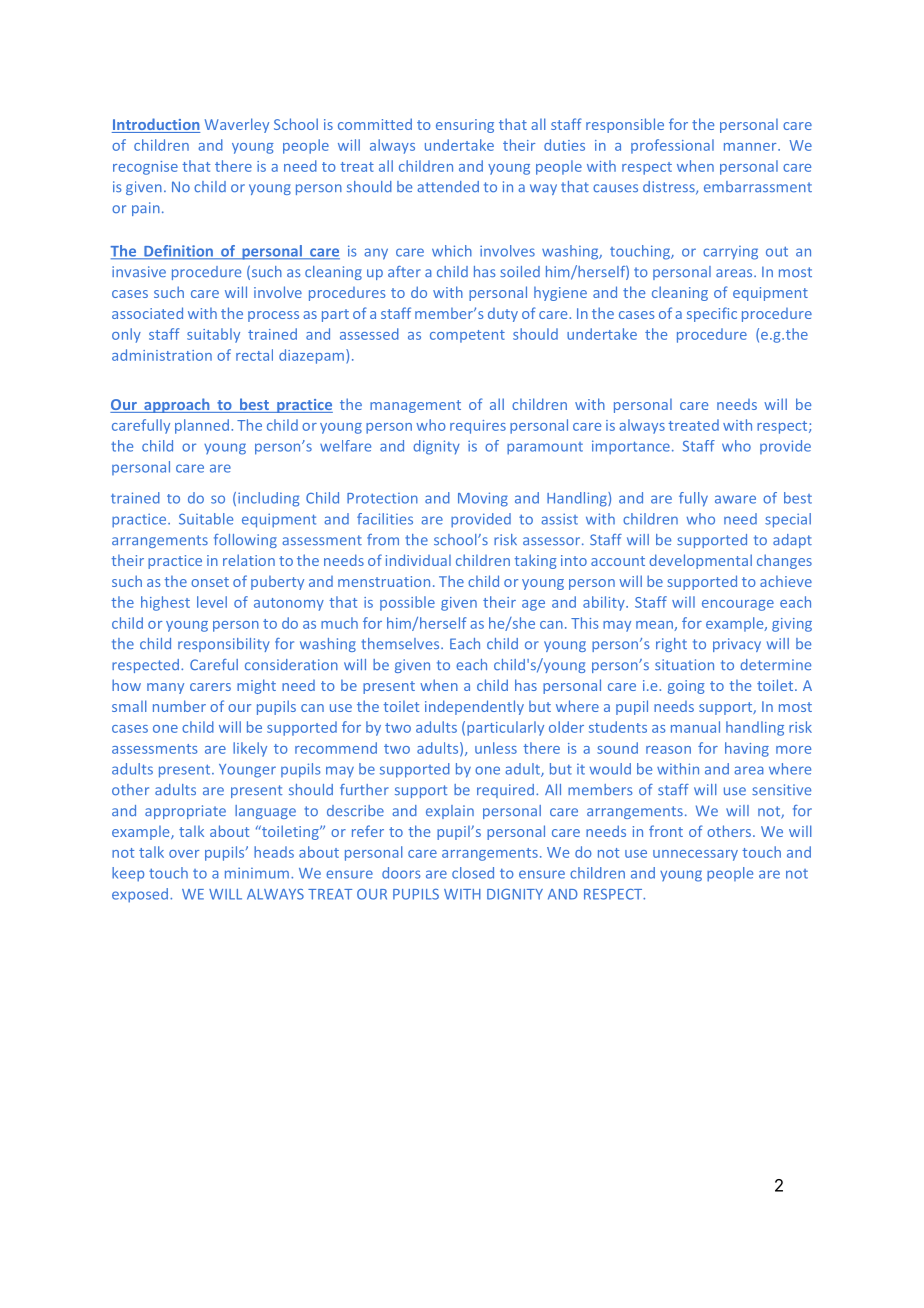 This screenshot has height=1308, width=924. Describe the element at coordinates (184, 854) in the screenshot. I see `over` at that location.
